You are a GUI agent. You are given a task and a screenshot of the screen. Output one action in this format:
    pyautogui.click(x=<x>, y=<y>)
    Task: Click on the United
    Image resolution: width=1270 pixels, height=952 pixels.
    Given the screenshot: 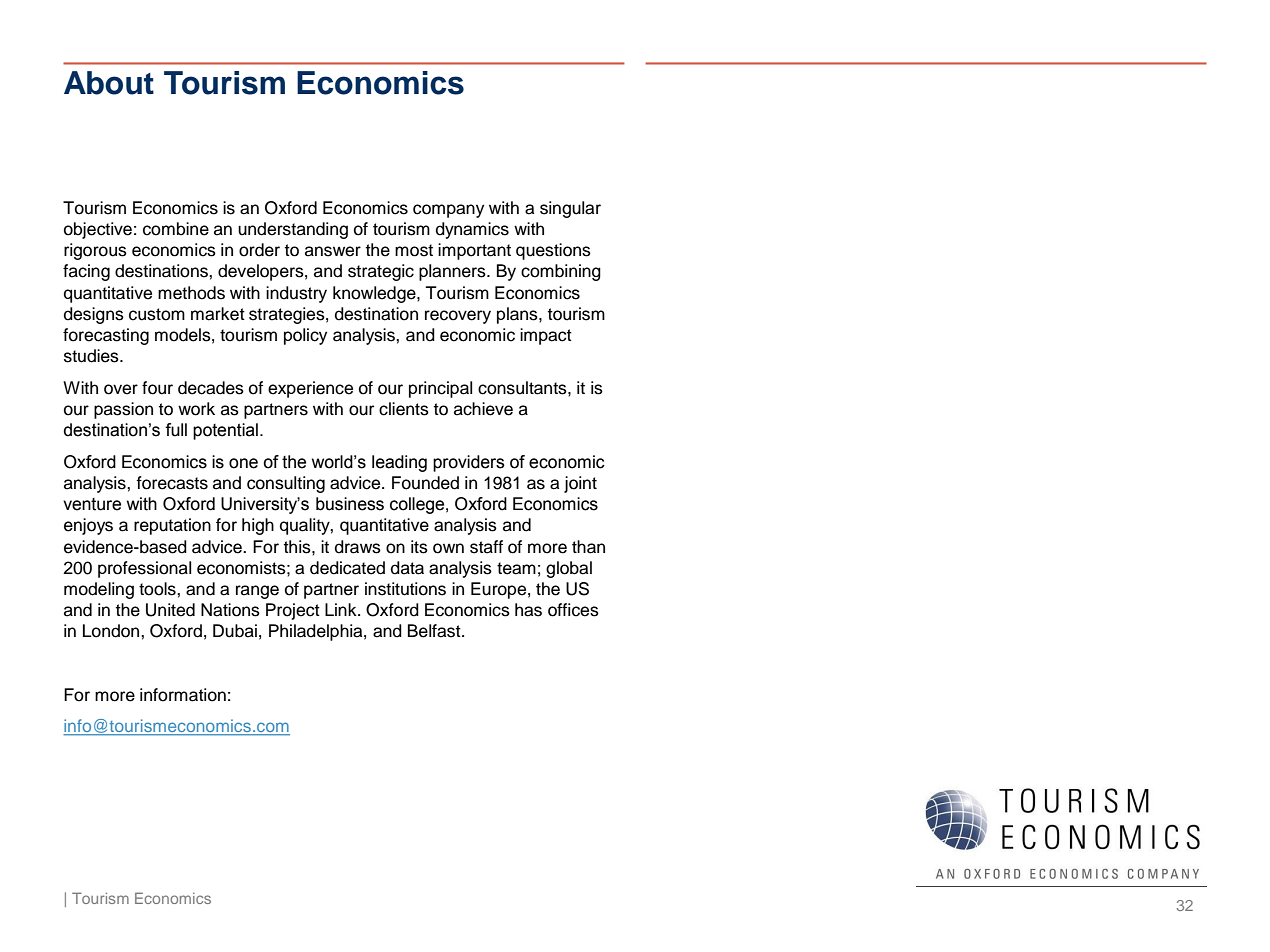 What is the action you would take?
    pyautogui.click(x=170, y=610)
